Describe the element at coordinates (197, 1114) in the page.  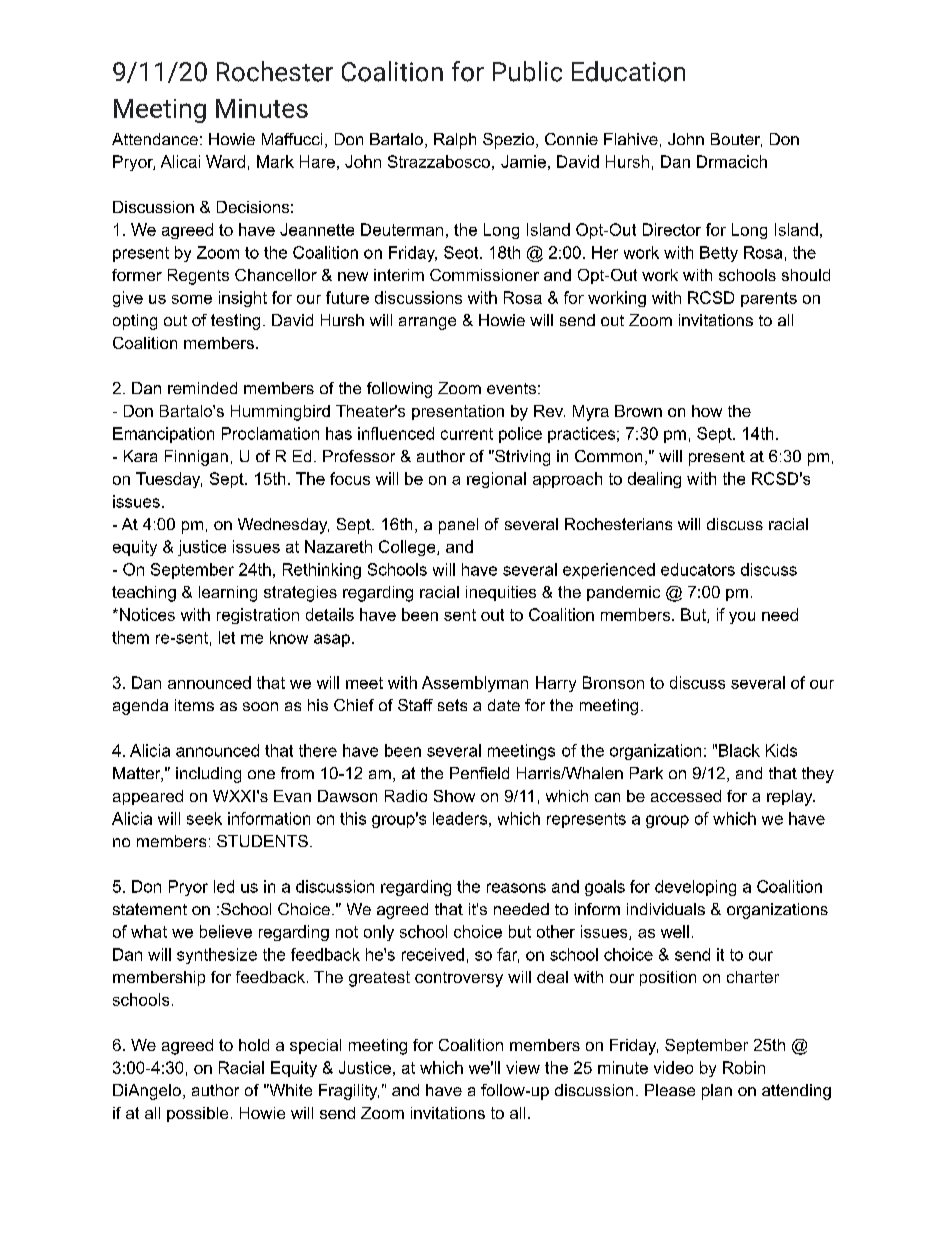
I see `possible` at that location.
